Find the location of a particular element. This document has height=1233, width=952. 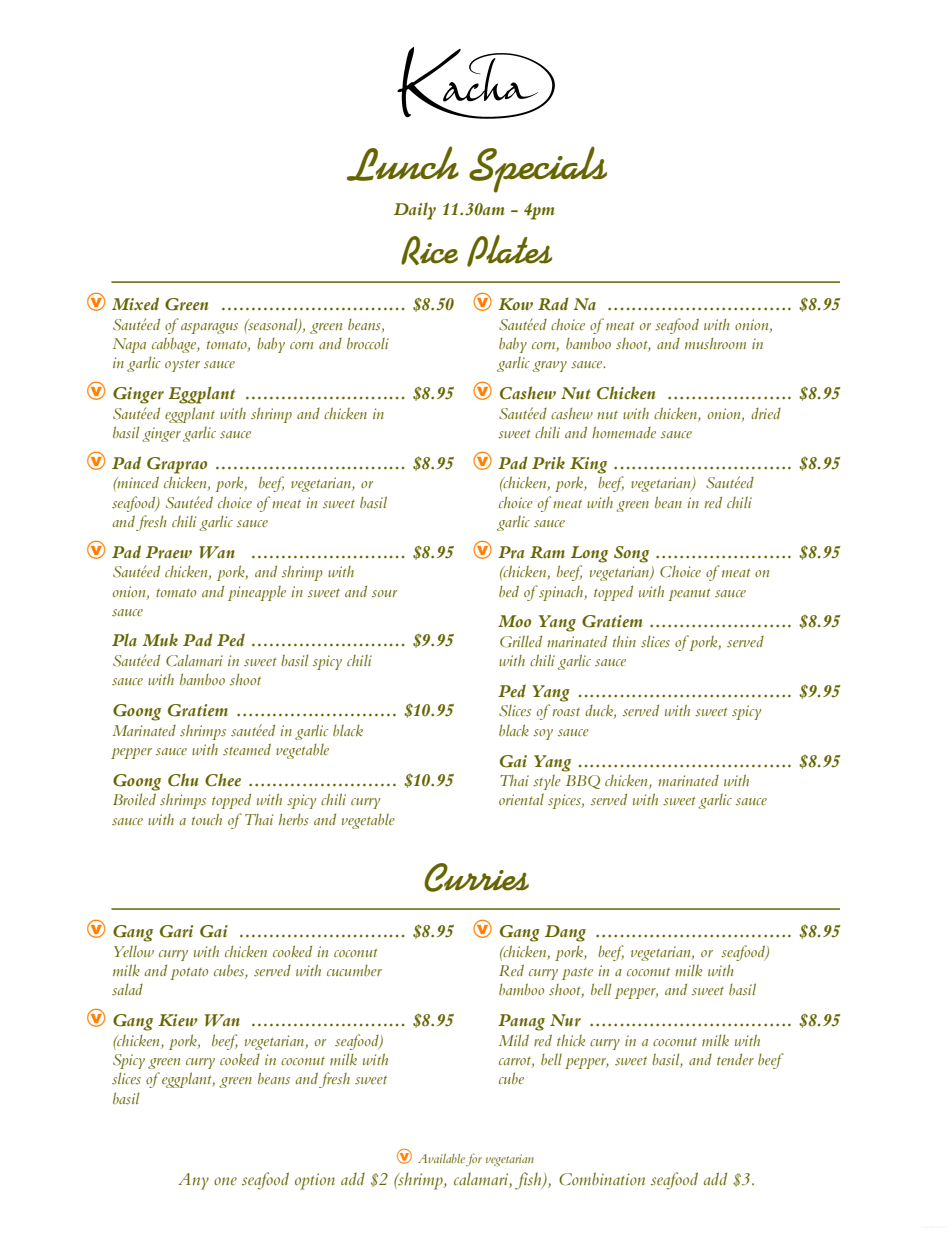

asparagus is located at coordinates (209, 328).
